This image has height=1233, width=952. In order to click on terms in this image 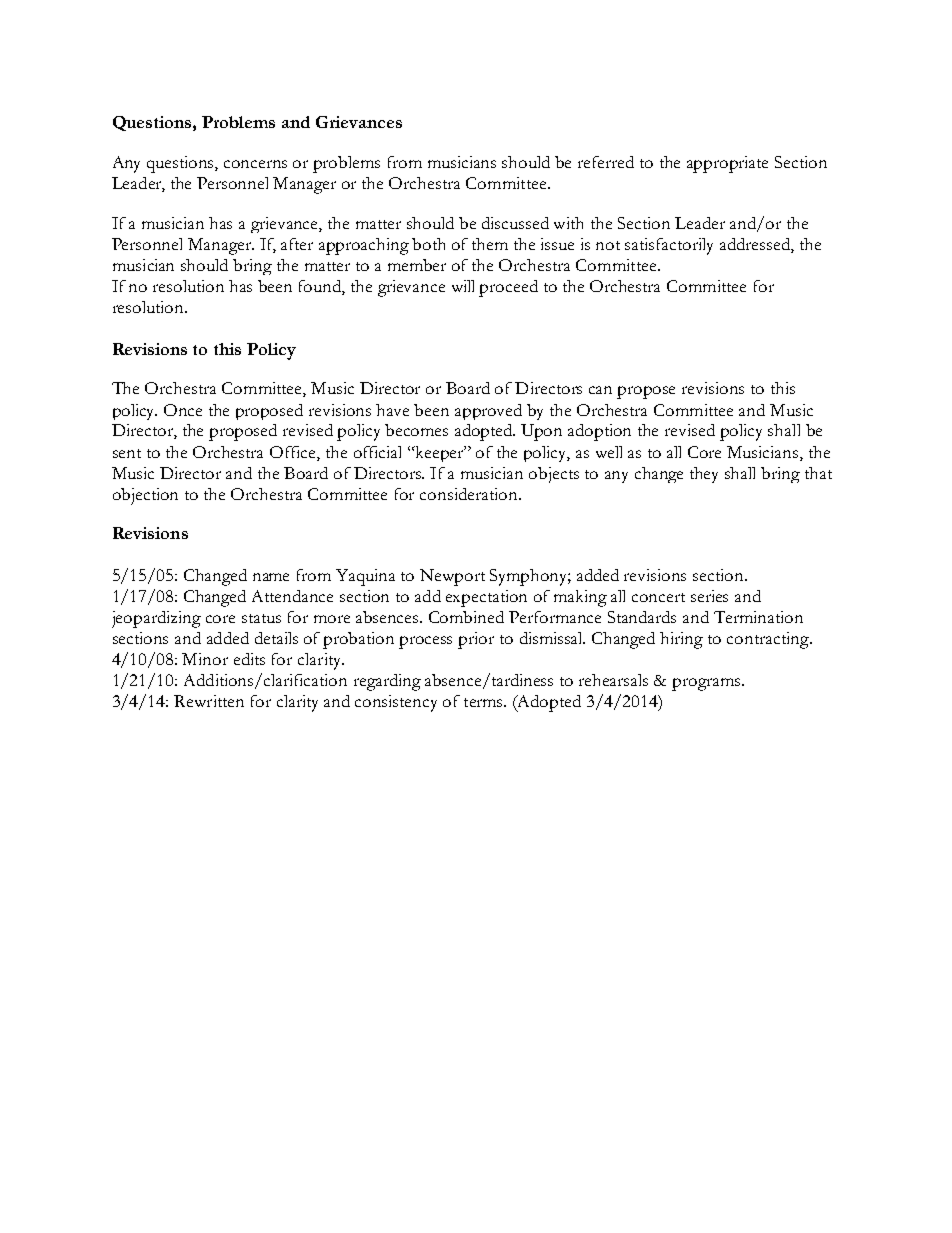, I will do `click(485, 702)`.
